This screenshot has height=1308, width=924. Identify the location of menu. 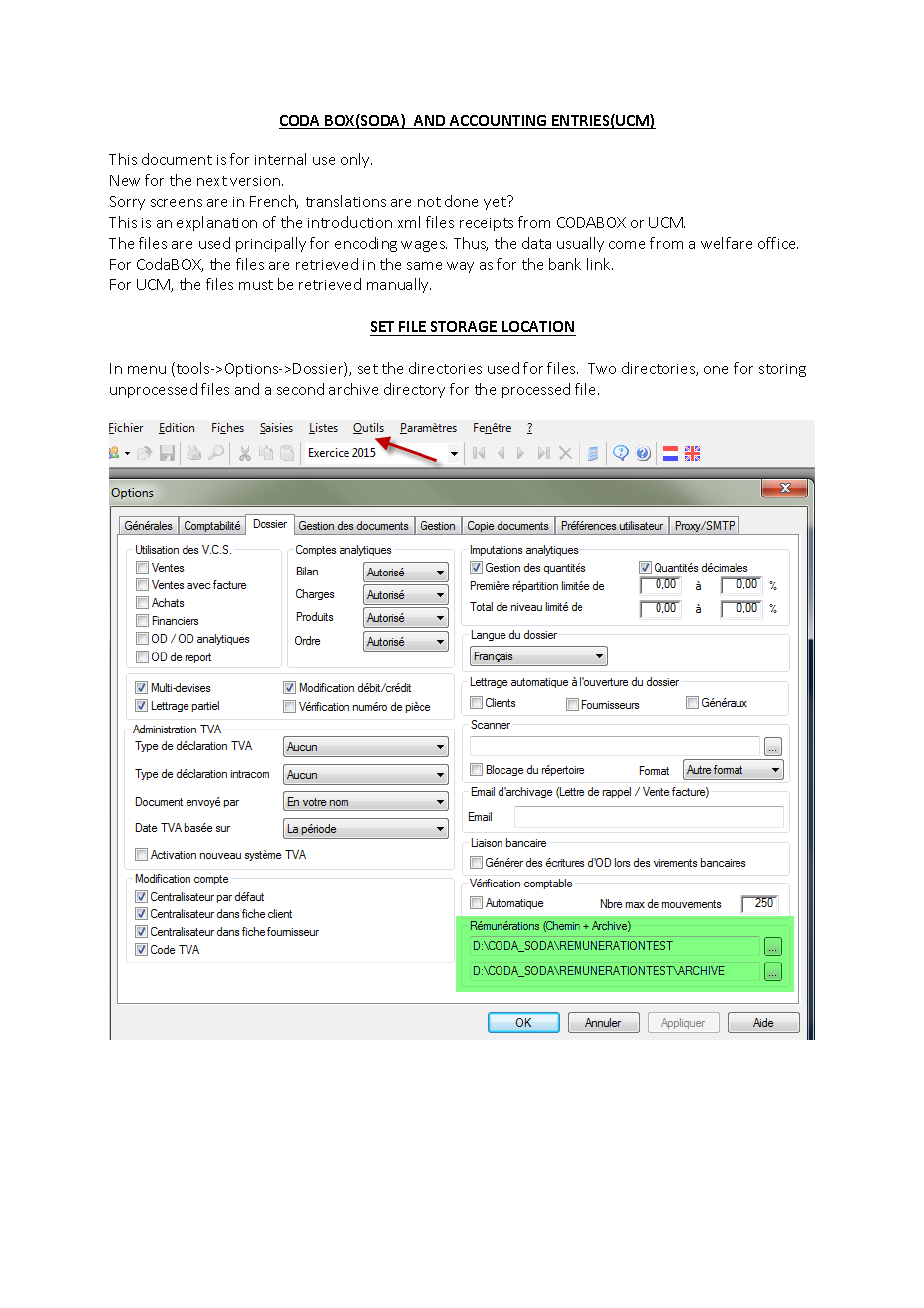
(147, 370).
